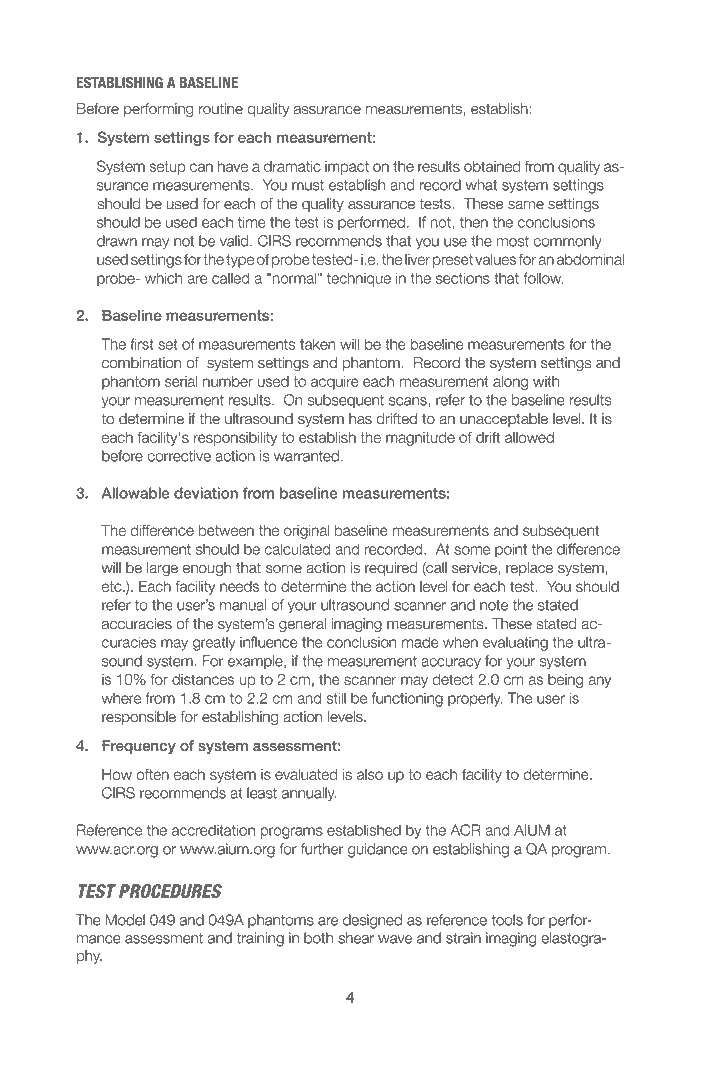 The image size is (701, 1067). I want to click on with, so click(546, 381).
